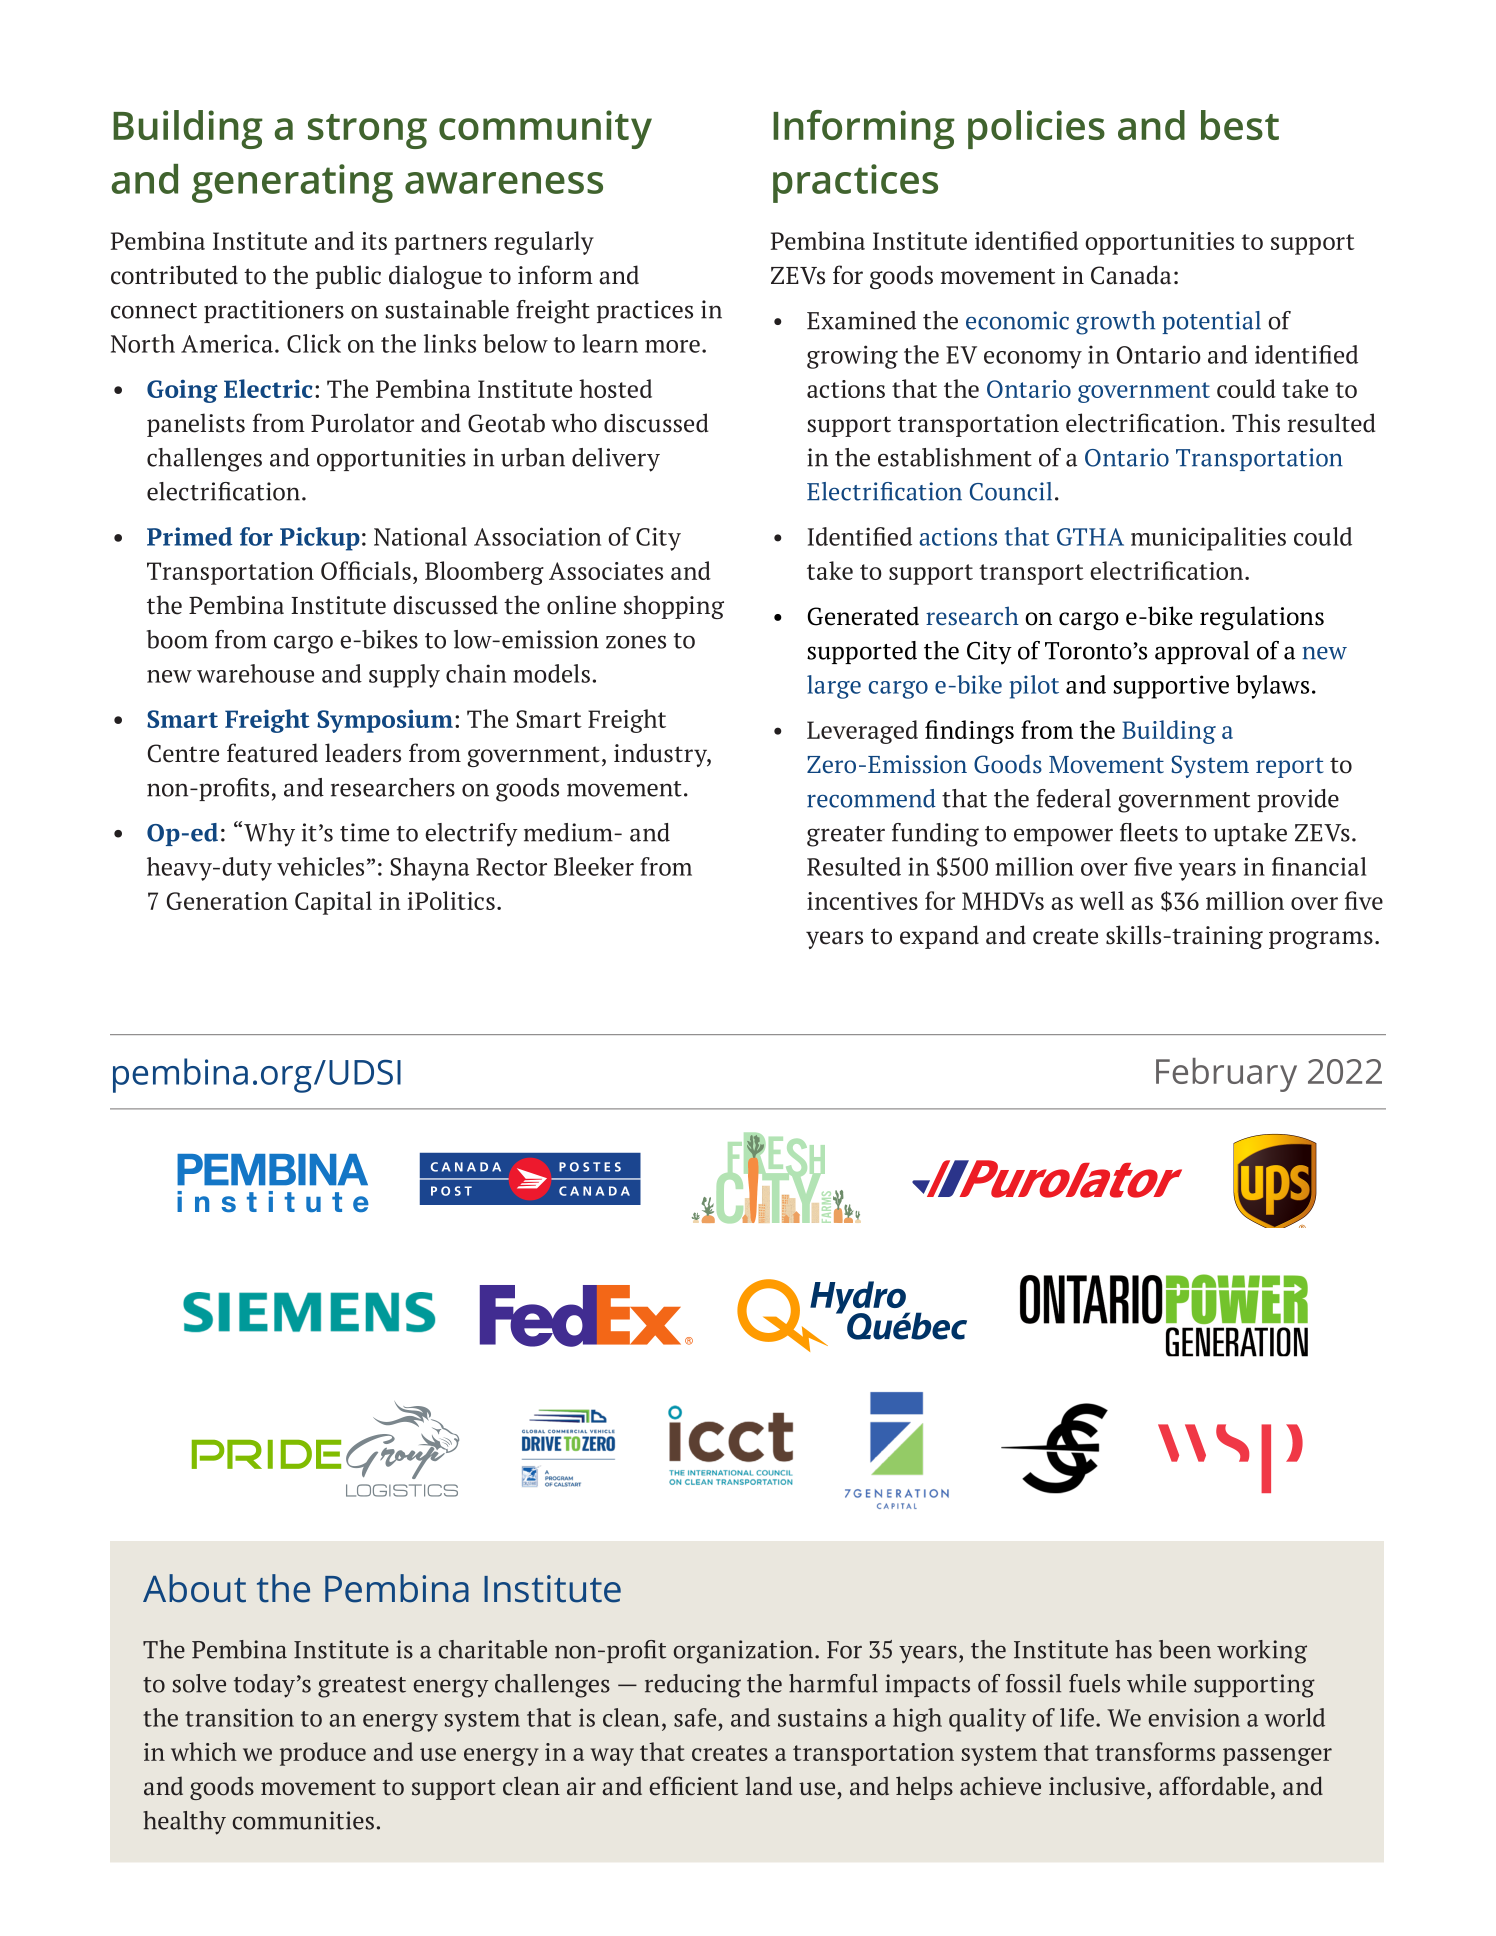 The image size is (1496, 1936). What do you see at coordinates (1240, 125) in the screenshot?
I see `best` at bounding box center [1240, 125].
